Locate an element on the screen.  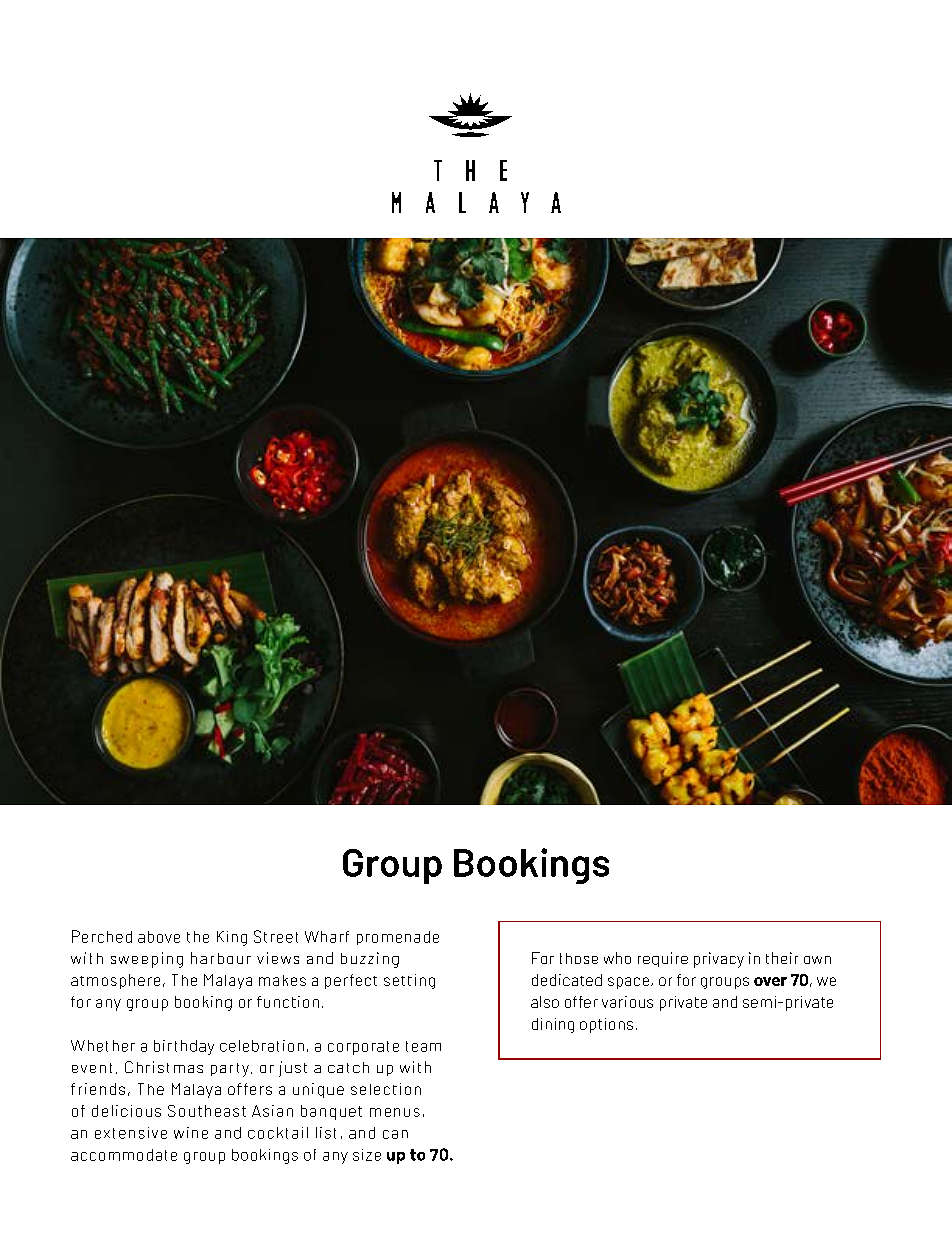
their is located at coordinates (782, 958).
